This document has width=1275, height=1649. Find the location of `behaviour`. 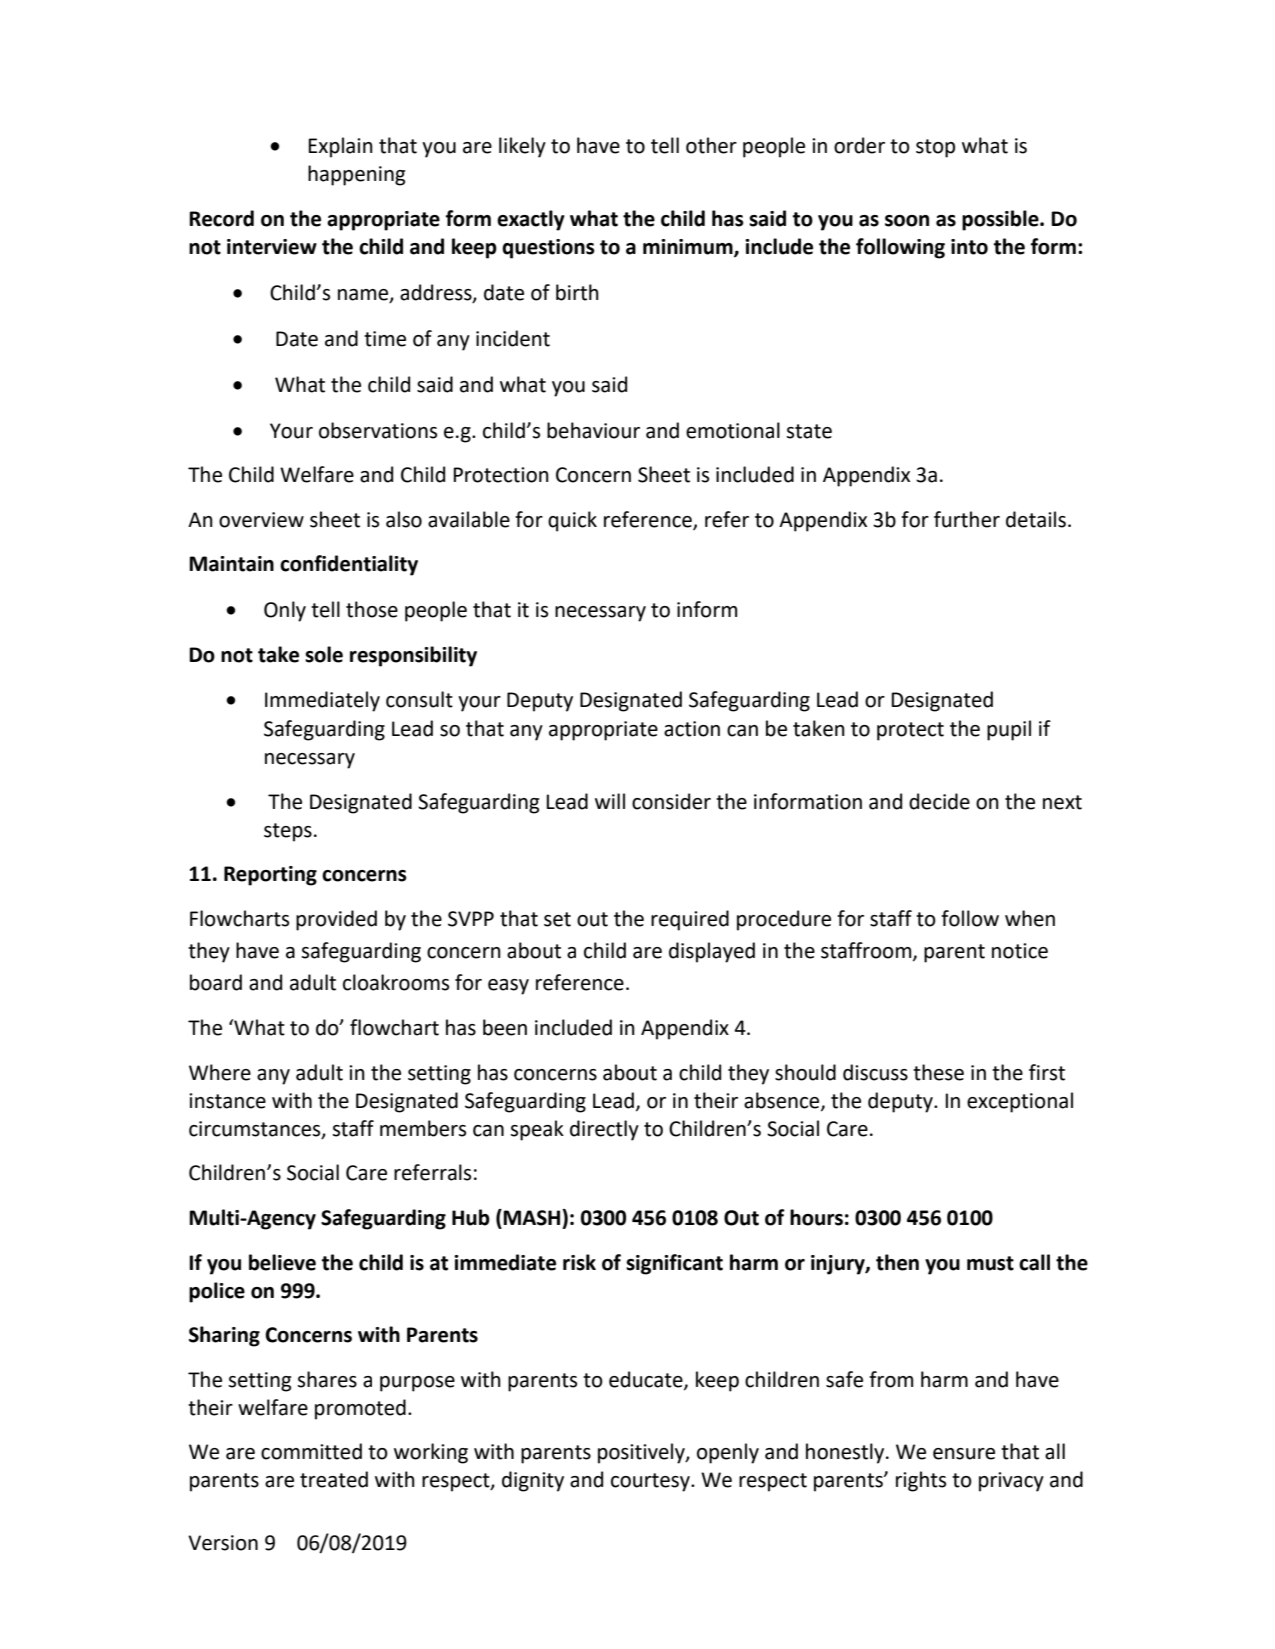

behaviour is located at coordinates (593, 430).
